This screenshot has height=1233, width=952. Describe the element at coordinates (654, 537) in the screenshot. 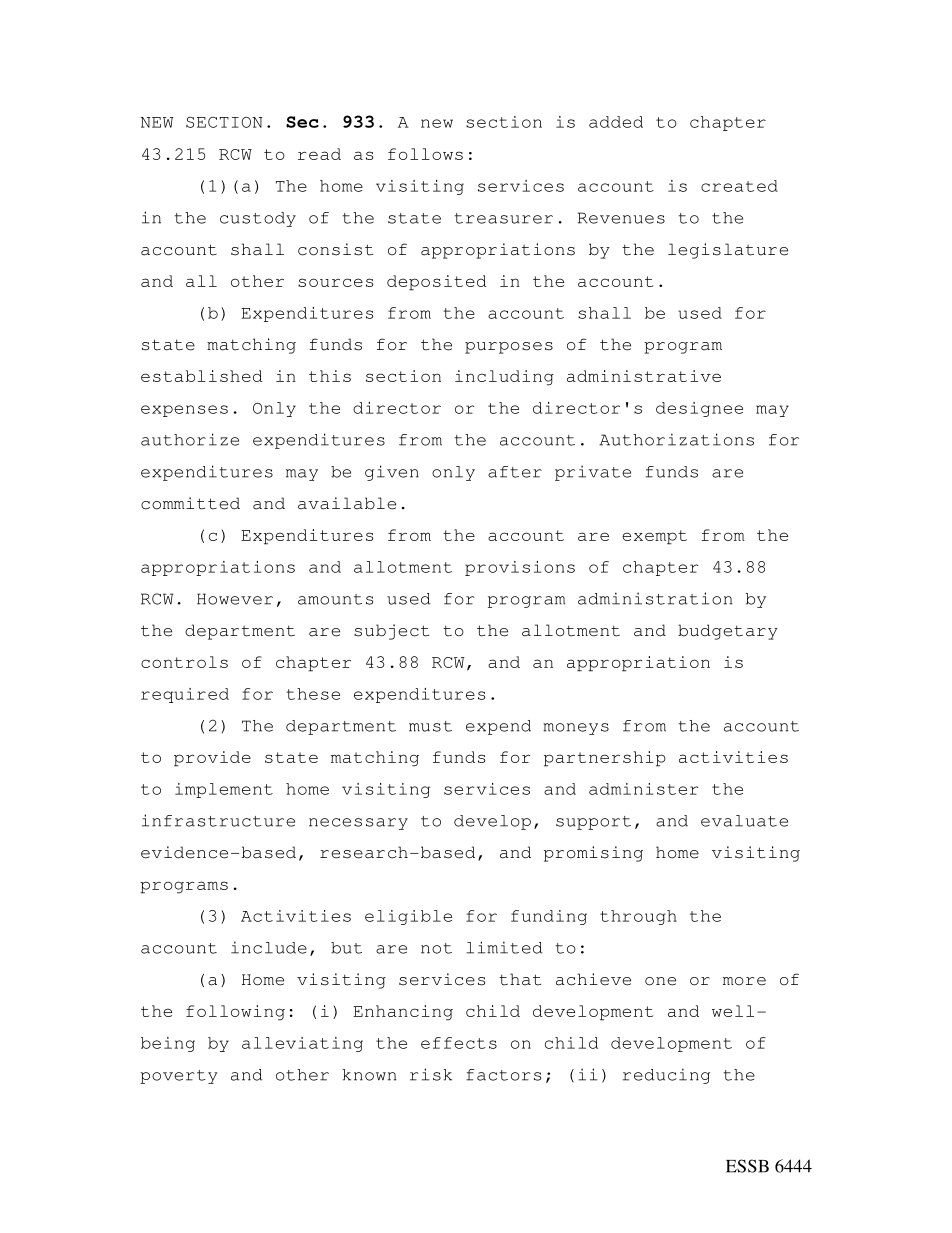

I see `exempt` at that location.
